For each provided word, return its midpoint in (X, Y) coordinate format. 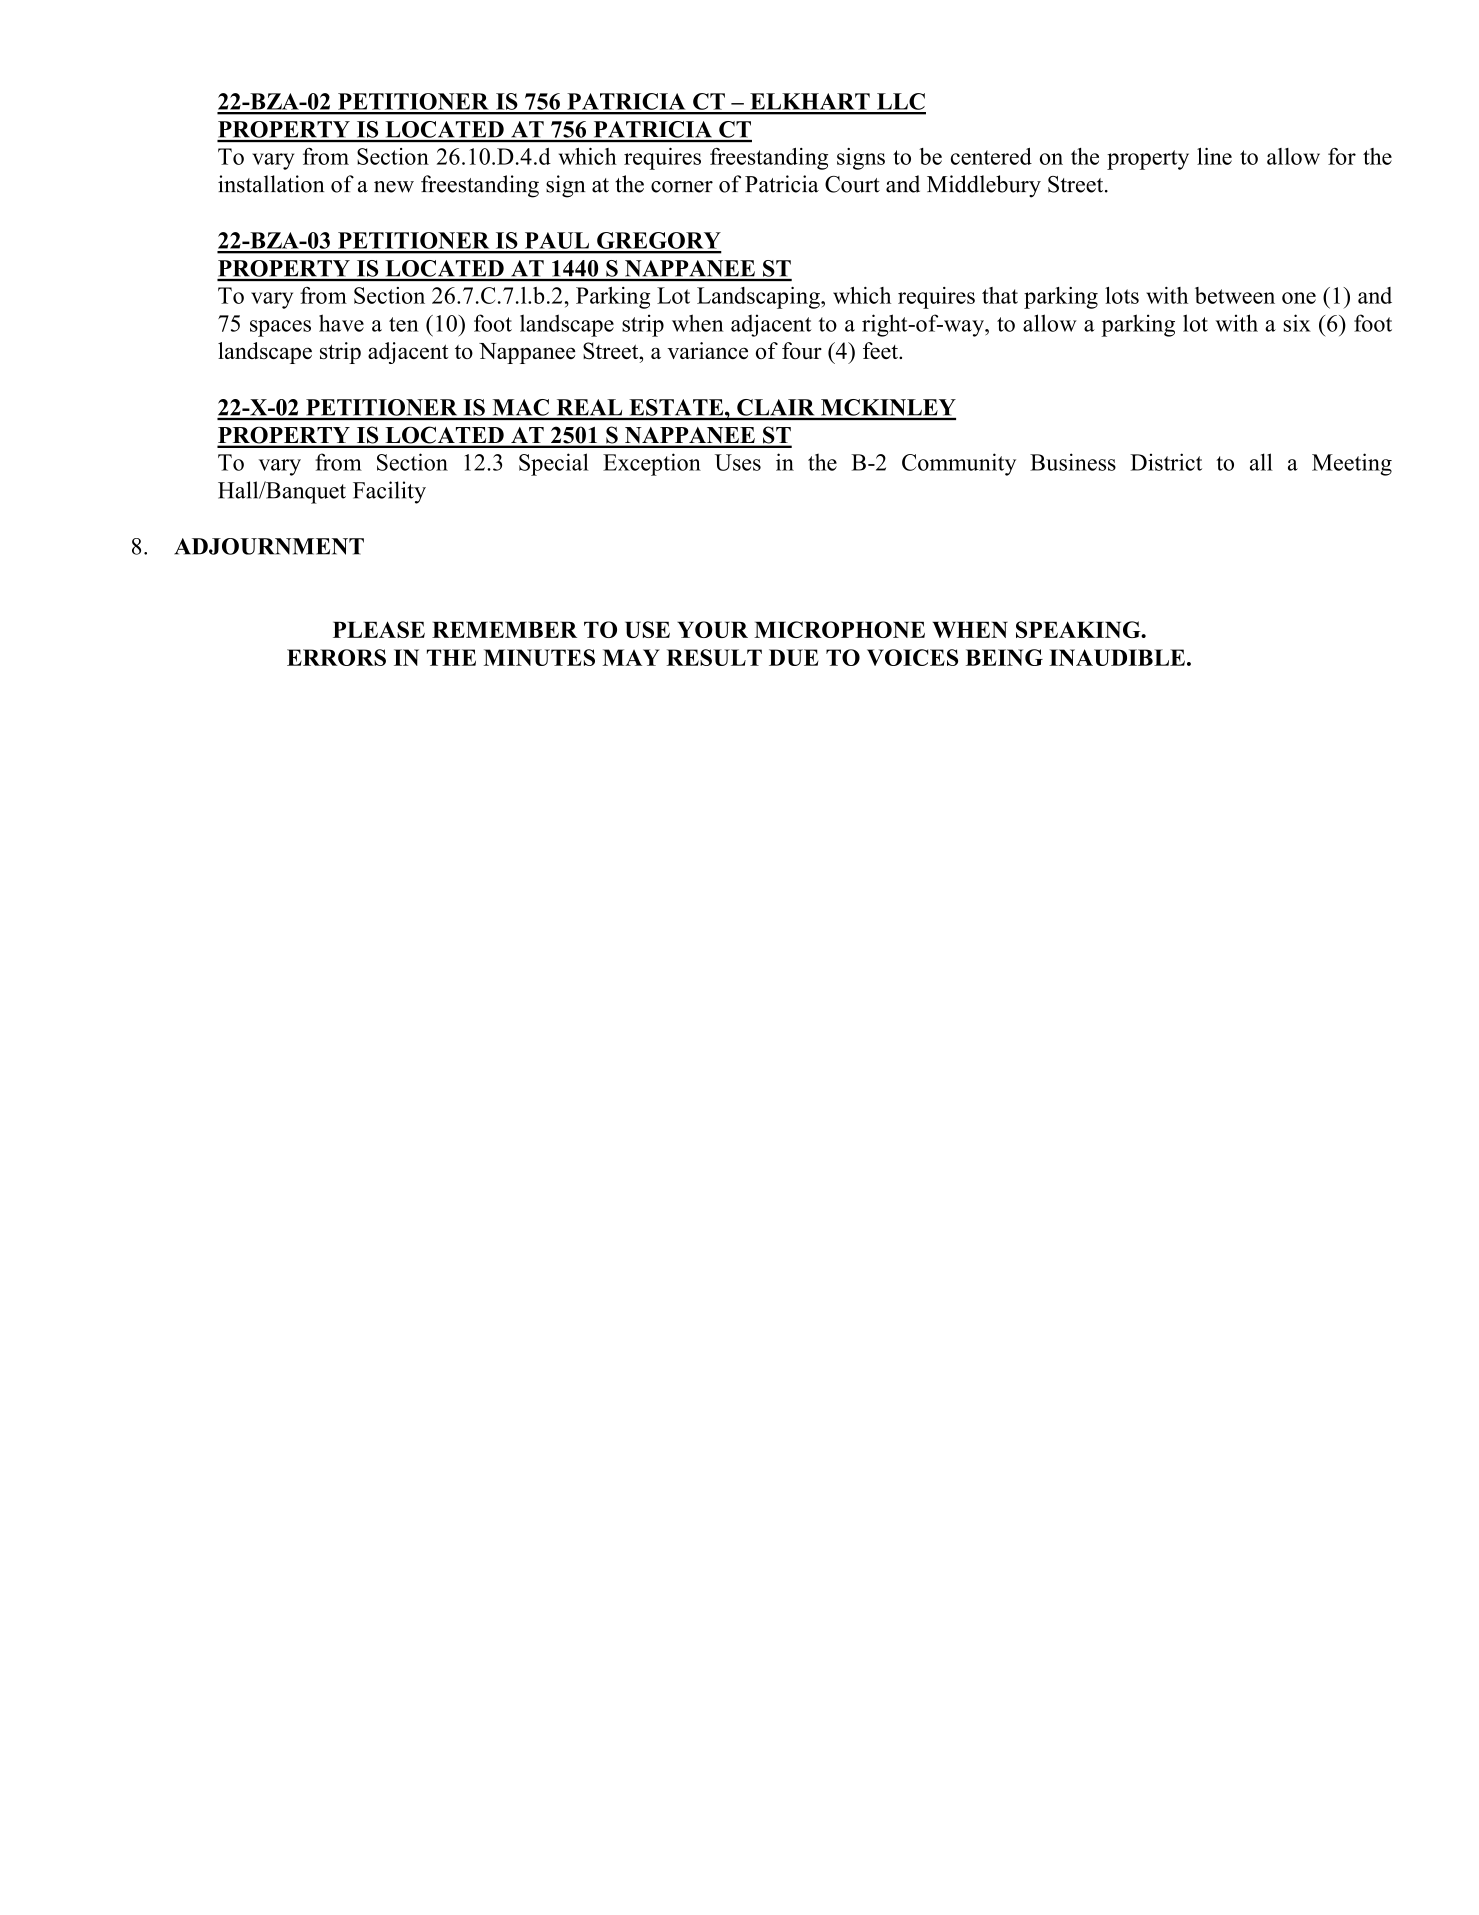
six (1297, 323)
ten (404, 324)
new (394, 187)
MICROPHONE (839, 629)
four (802, 350)
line (1214, 156)
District (1166, 462)
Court (852, 184)
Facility (389, 492)
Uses (738, 462)
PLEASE (379, 629)
